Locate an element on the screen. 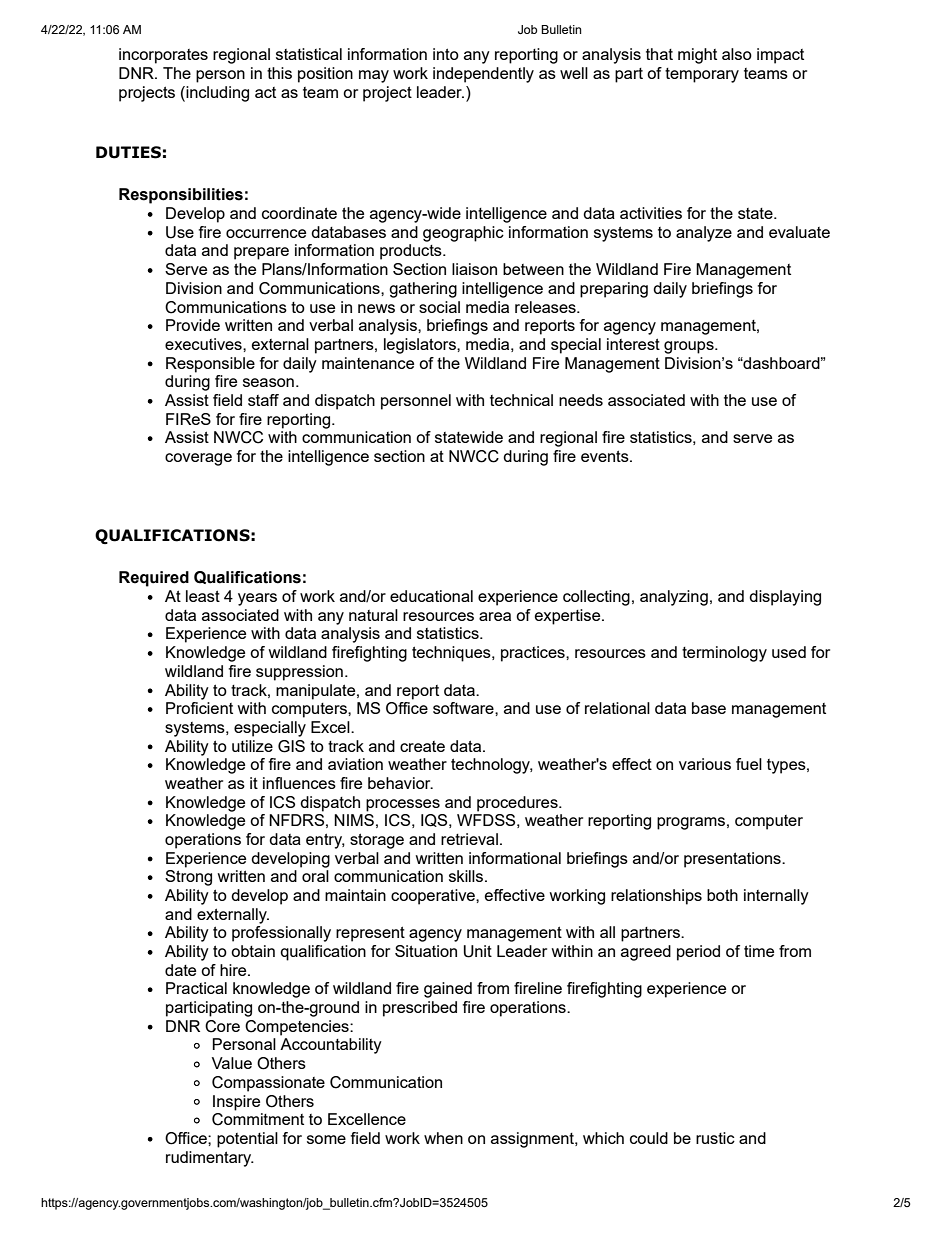  including is located at coordinates (216, 94).
